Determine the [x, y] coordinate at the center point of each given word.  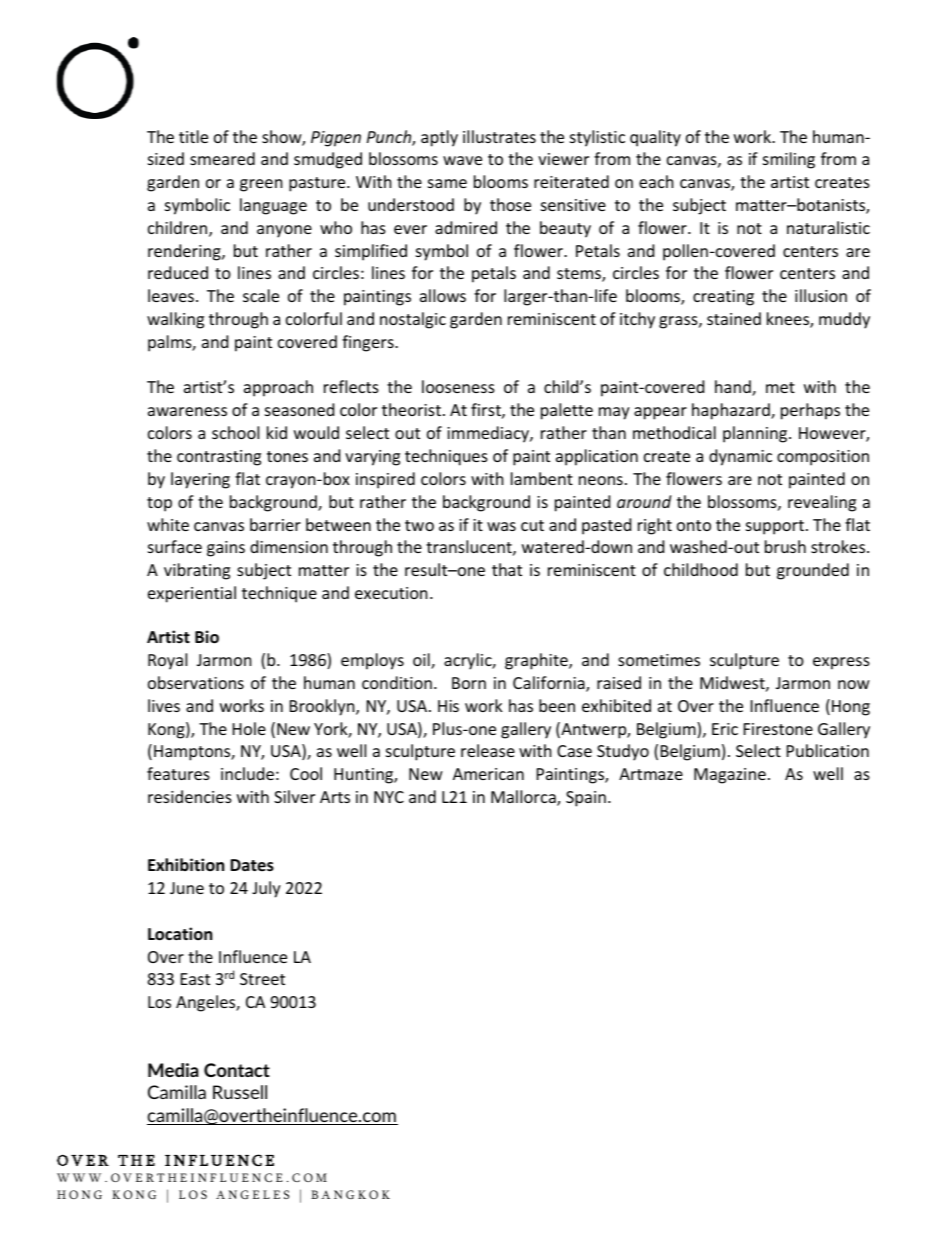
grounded [813, 571]
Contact [237, 1070]
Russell [240, 1092]
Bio [207, 637]
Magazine [730, 776]
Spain [586, 799]
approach [278, 388]
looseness [458, 386]
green [261, 185]
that [507, 569]
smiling [789, 160]
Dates [252, 865]
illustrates [499, 136]
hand [734, 388]
